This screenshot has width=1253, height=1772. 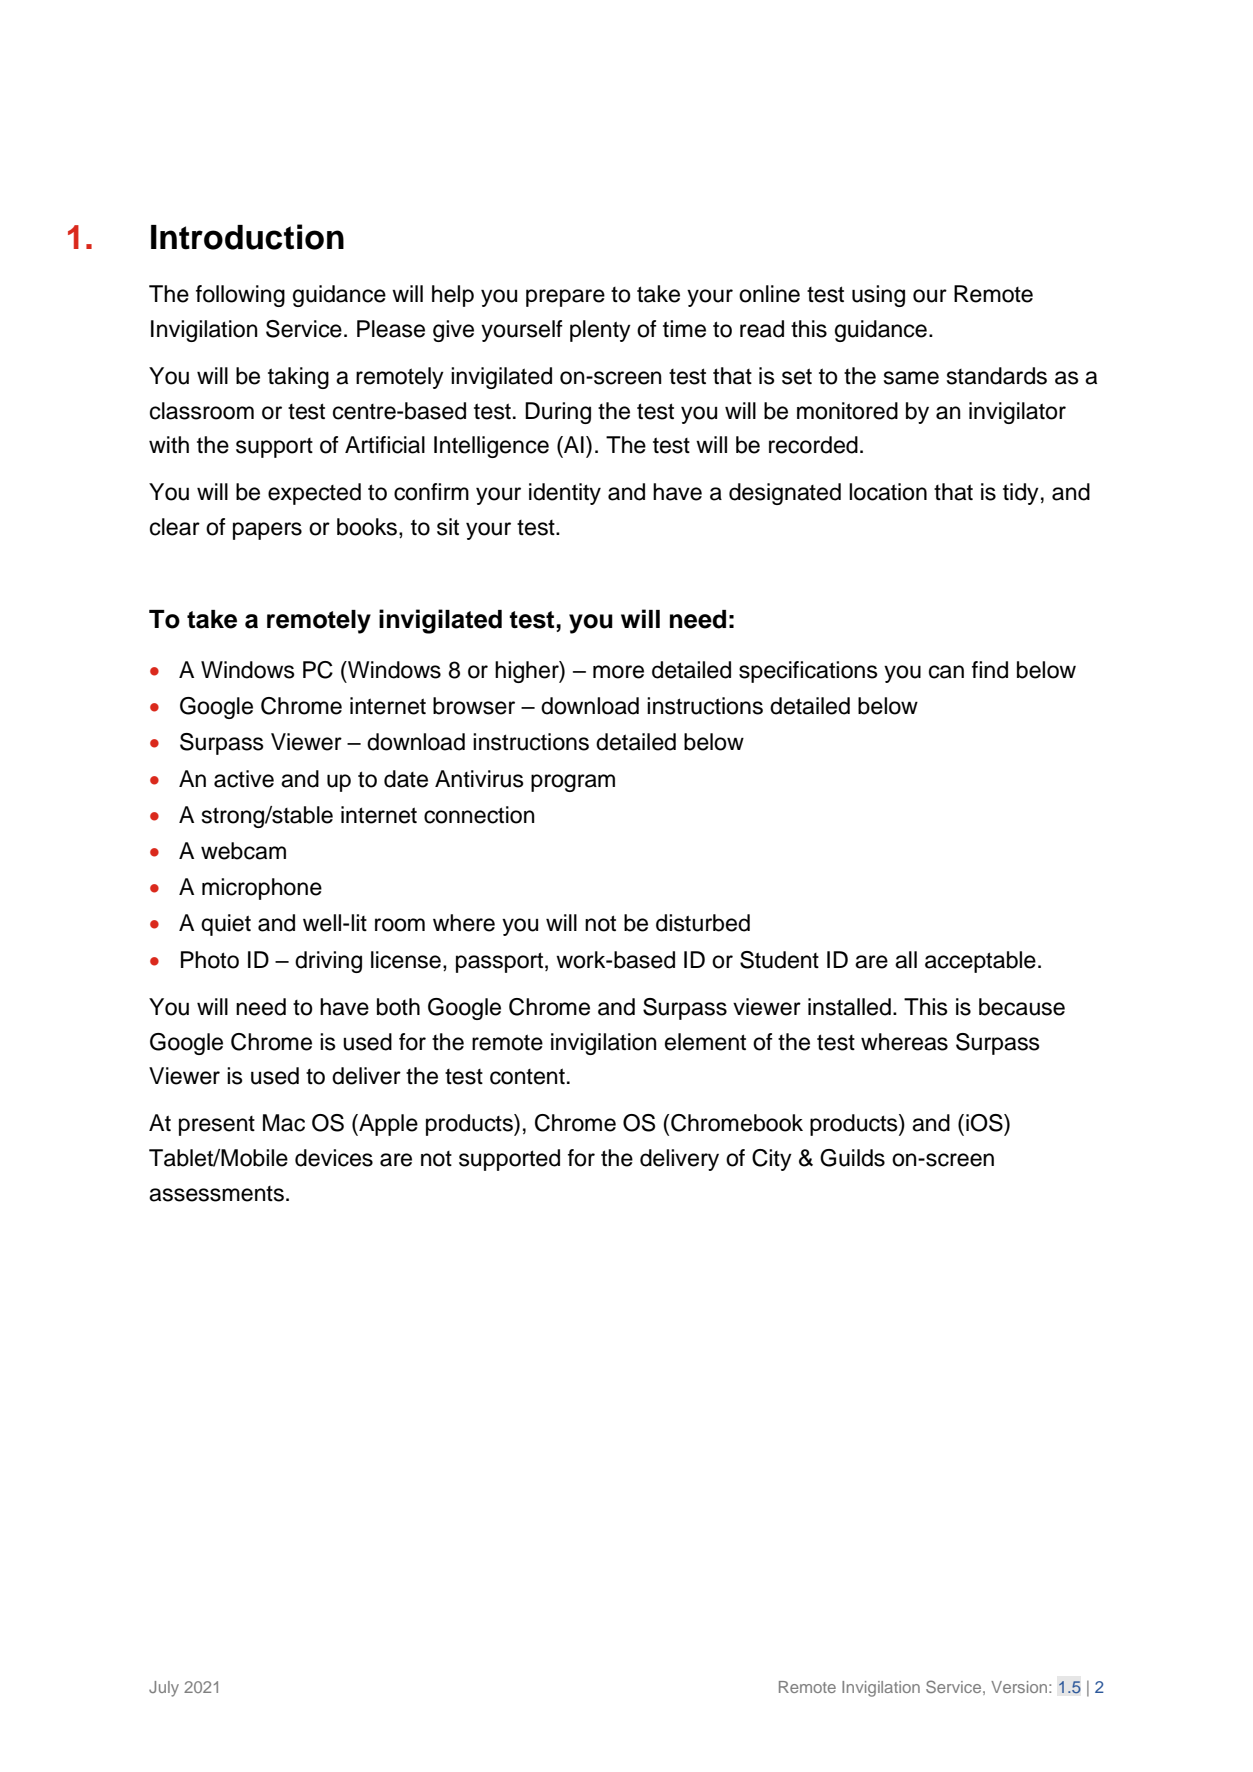 What do you see at coordinates (878, 296) in the screenshot?
I see `using` at bounding box center [878, 296].
